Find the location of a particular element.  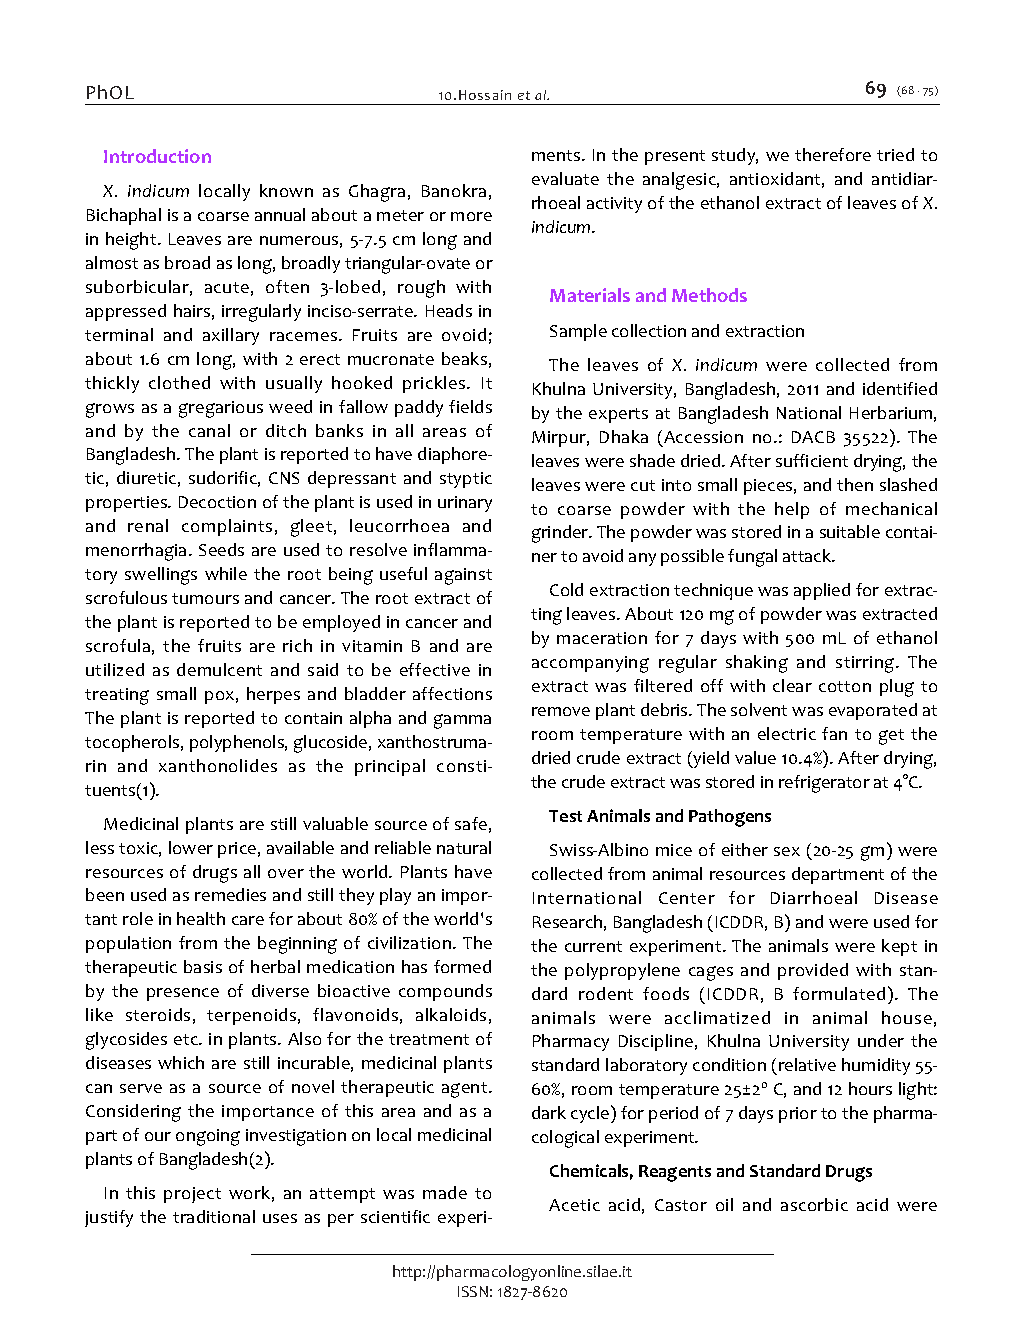

provided is located at coordinates (813, 971).
